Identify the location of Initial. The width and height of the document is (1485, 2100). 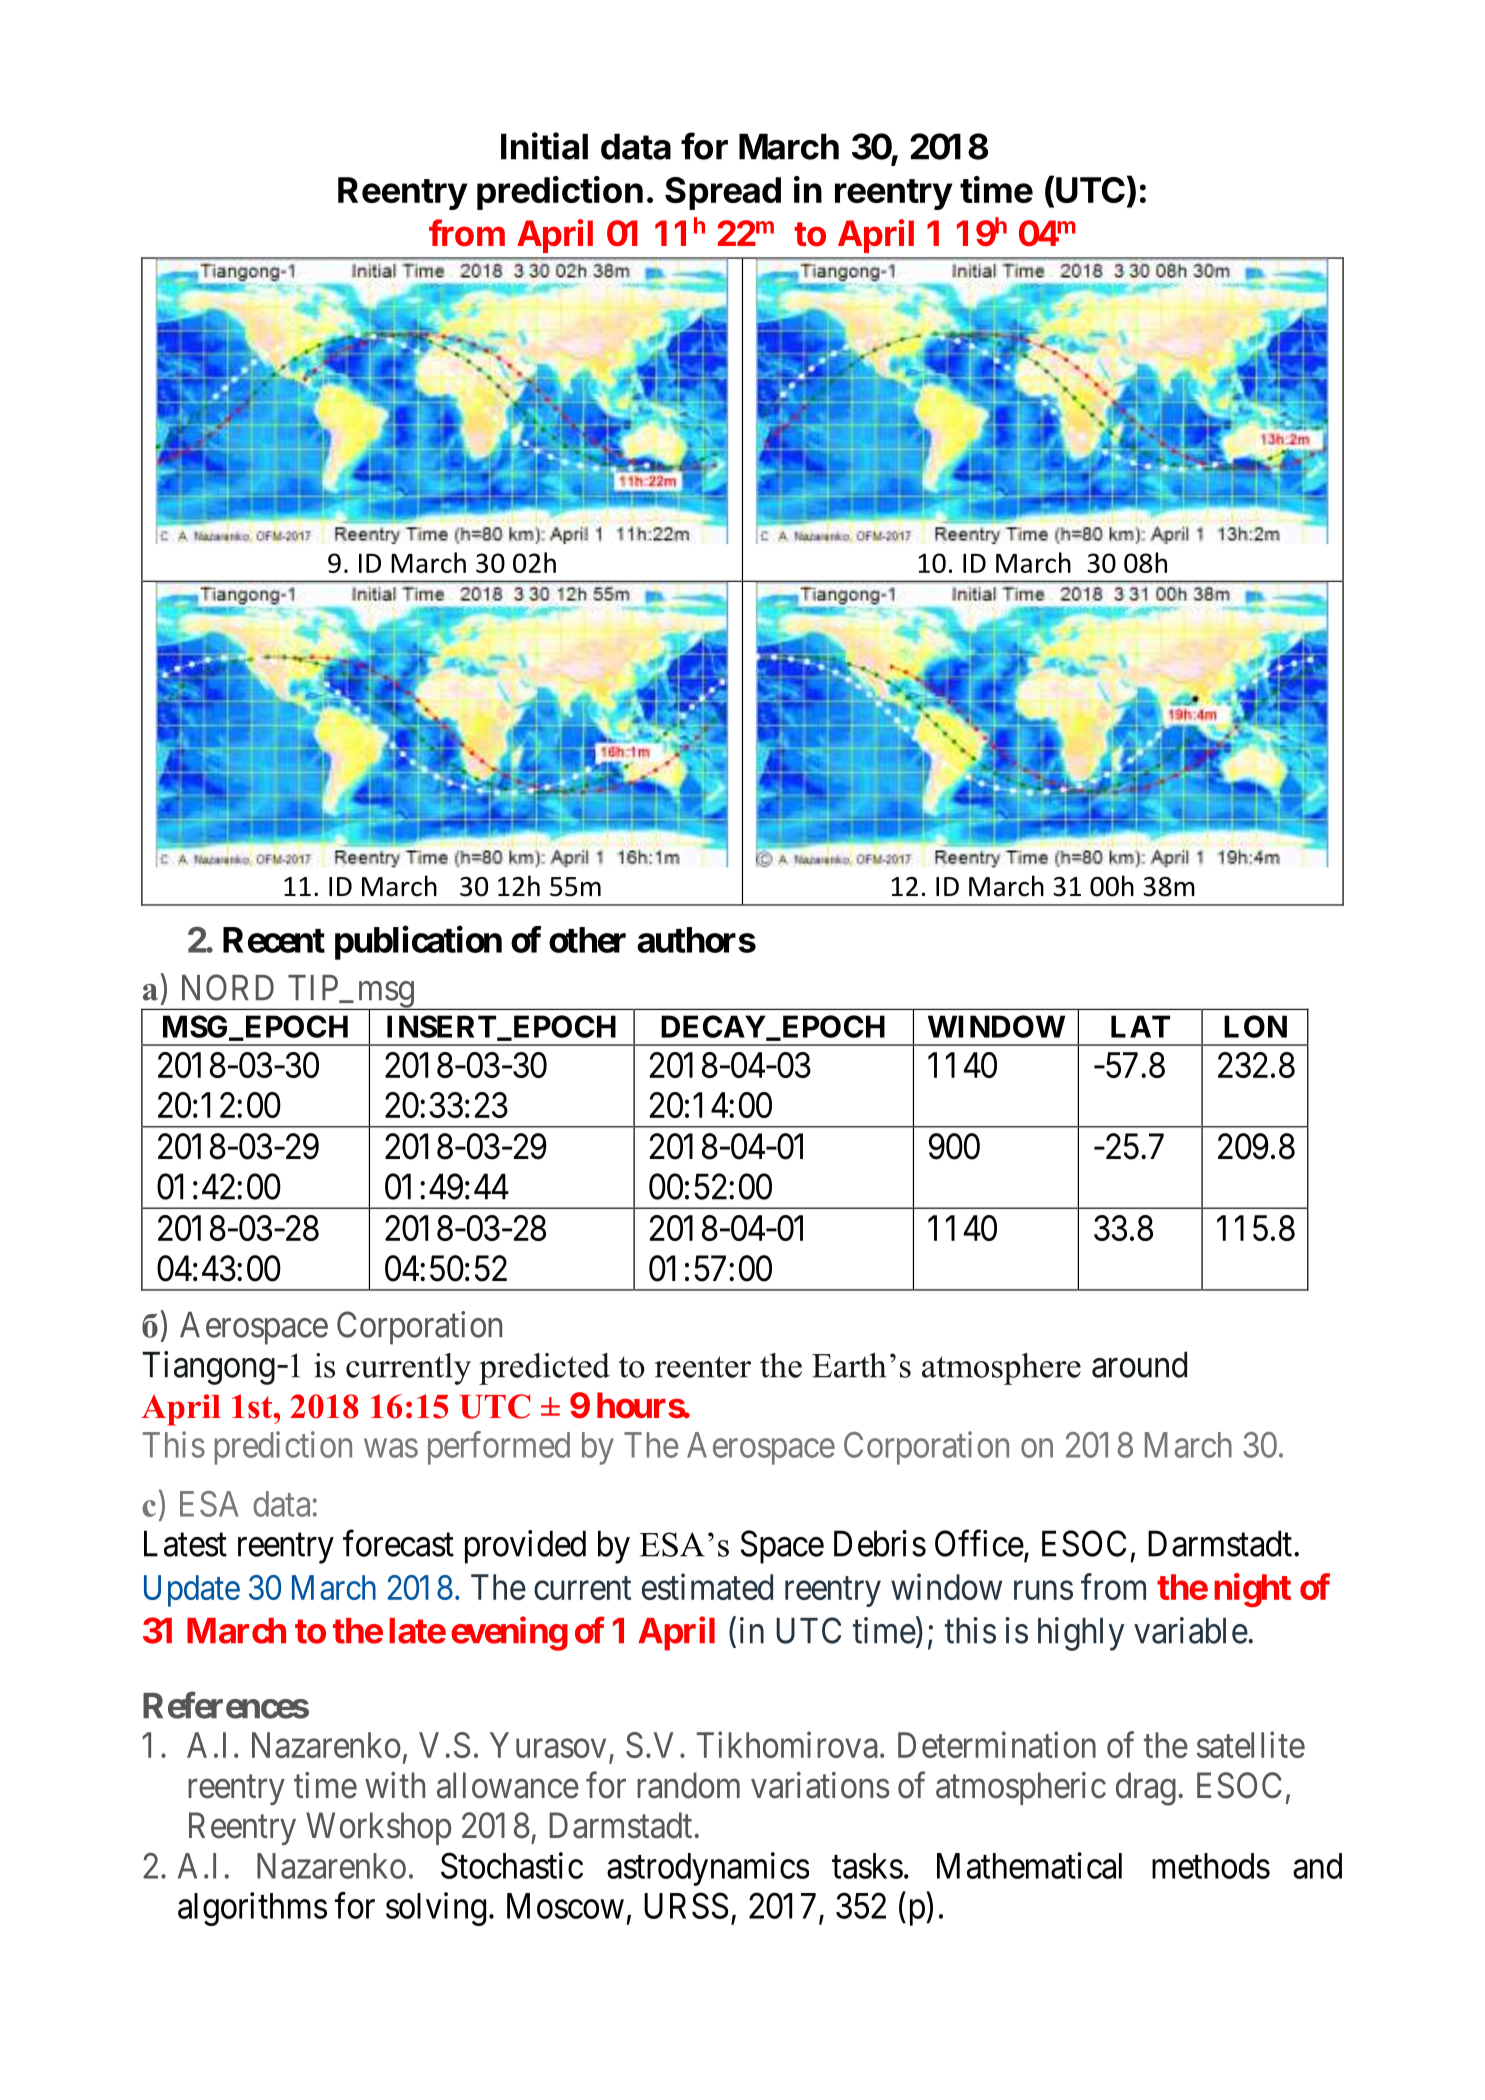
(544, 146).
